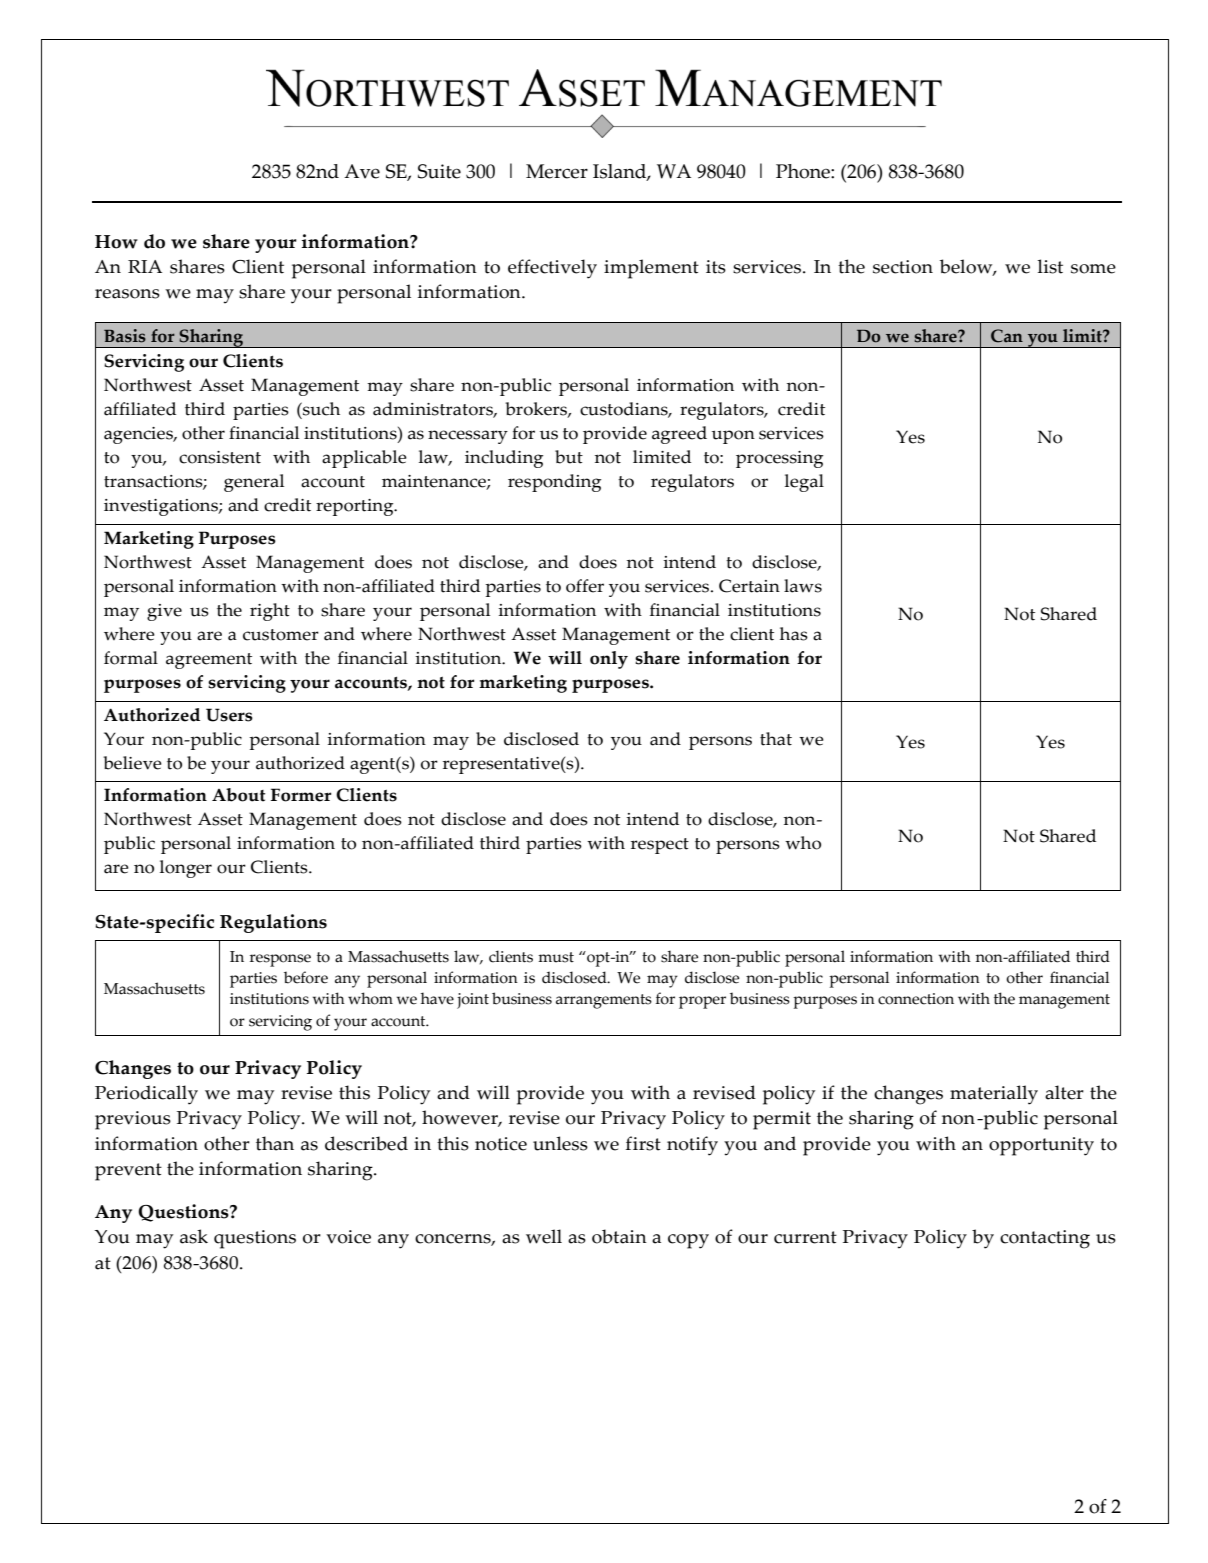 The image size is (1208, 1563). Describe the element at coordinates (1050, 266) in the image. I see `list` at that location.
